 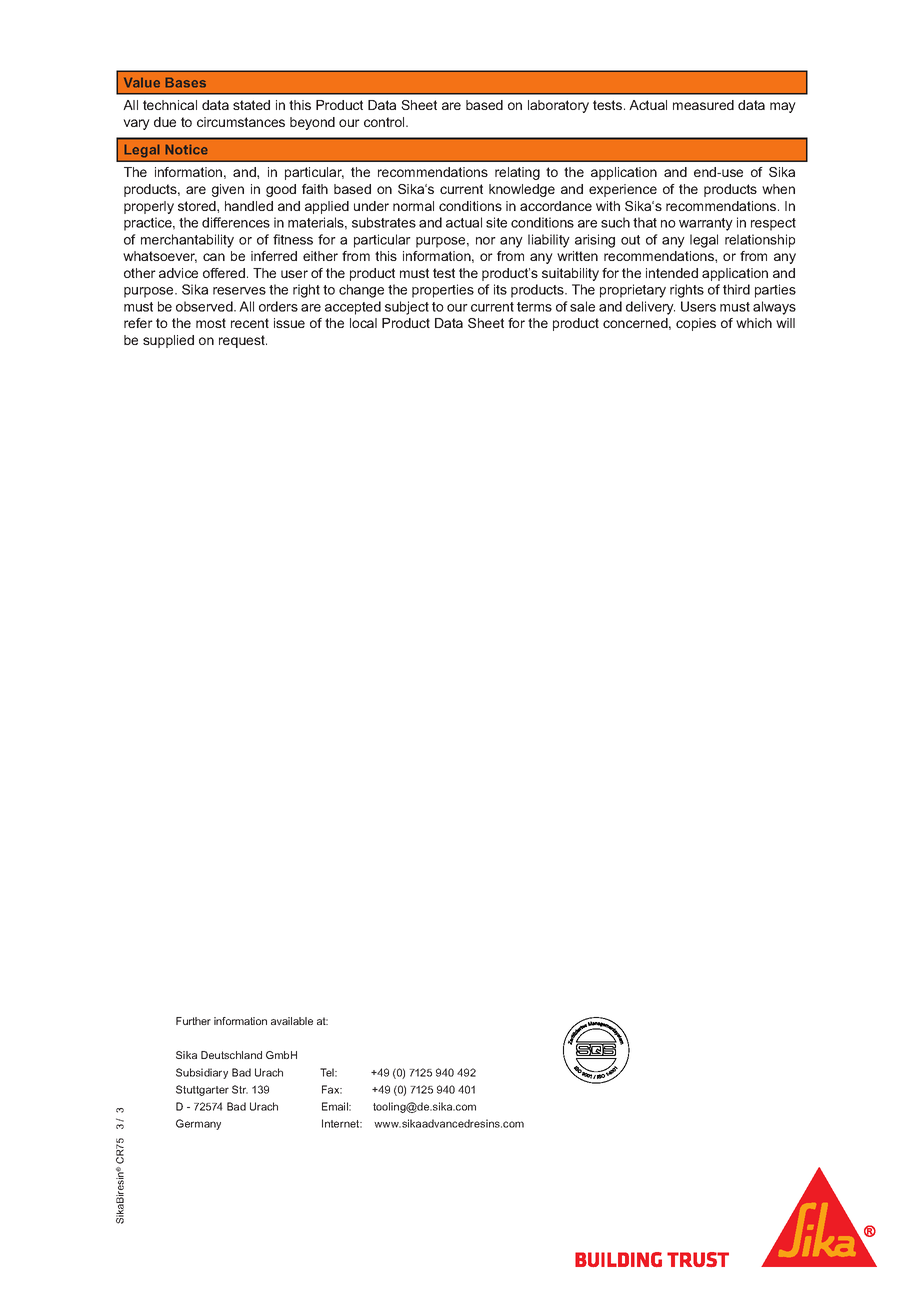 I want to click on Deutschland, so click(x=231, y=1055).
